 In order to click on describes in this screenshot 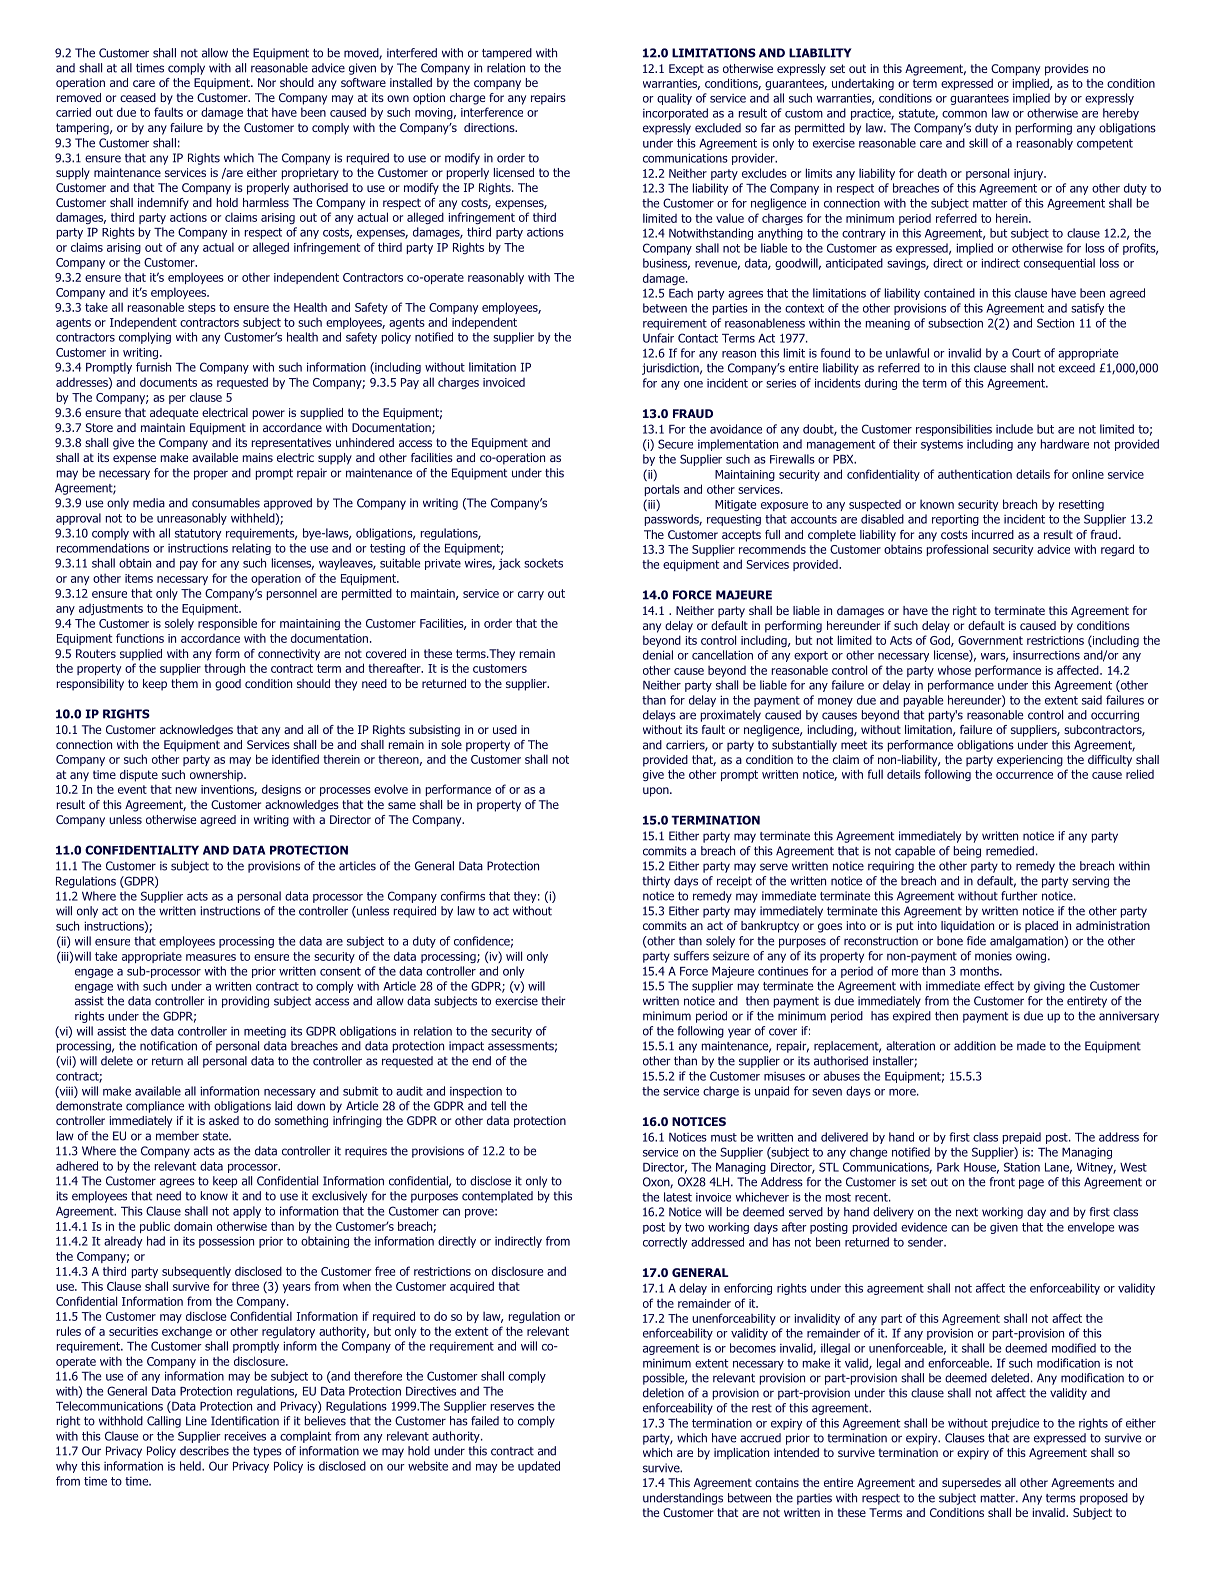, I will do `click(204, 1451)`.
